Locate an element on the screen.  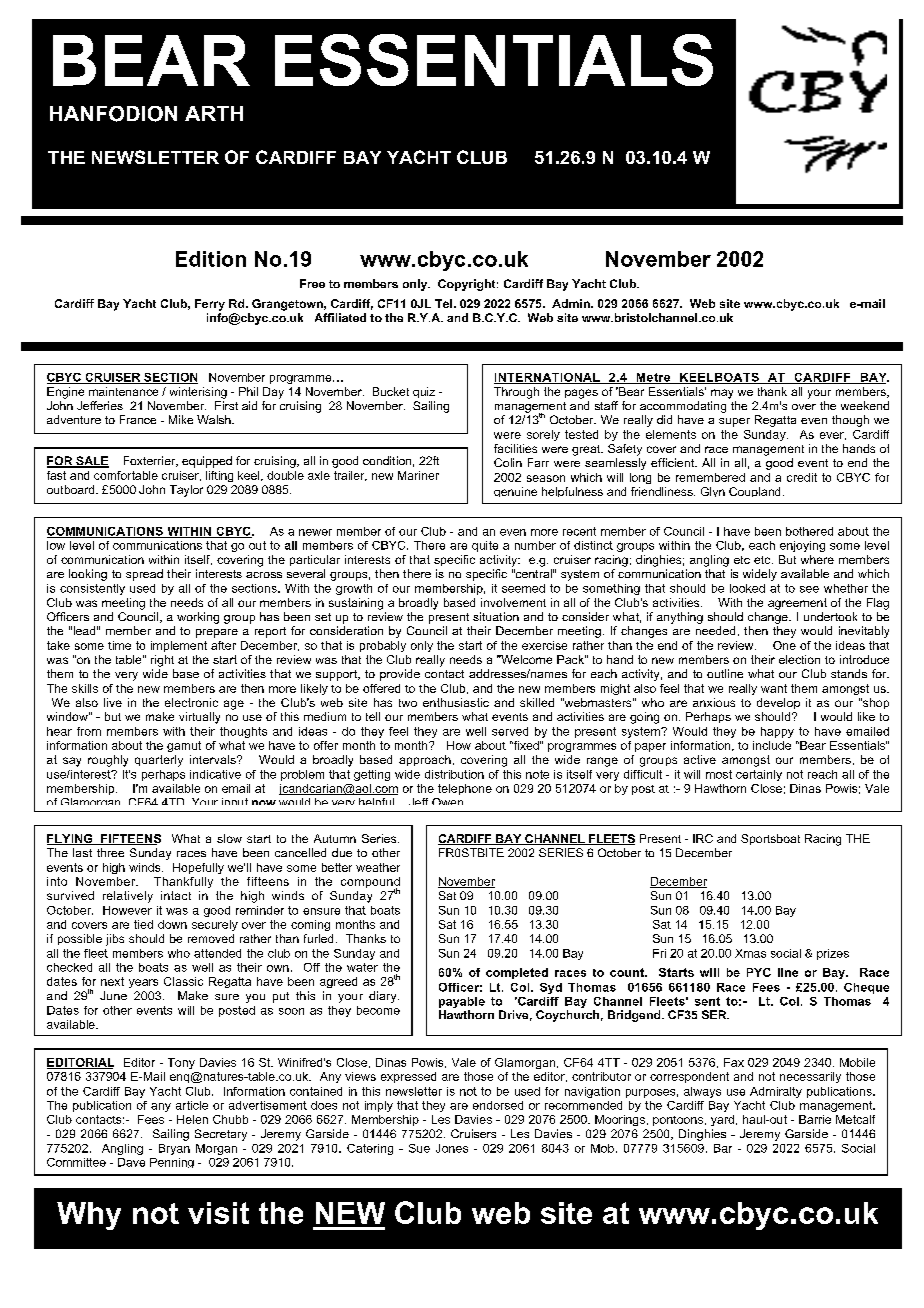
Barrie is located at coordinates (815, 1119).
